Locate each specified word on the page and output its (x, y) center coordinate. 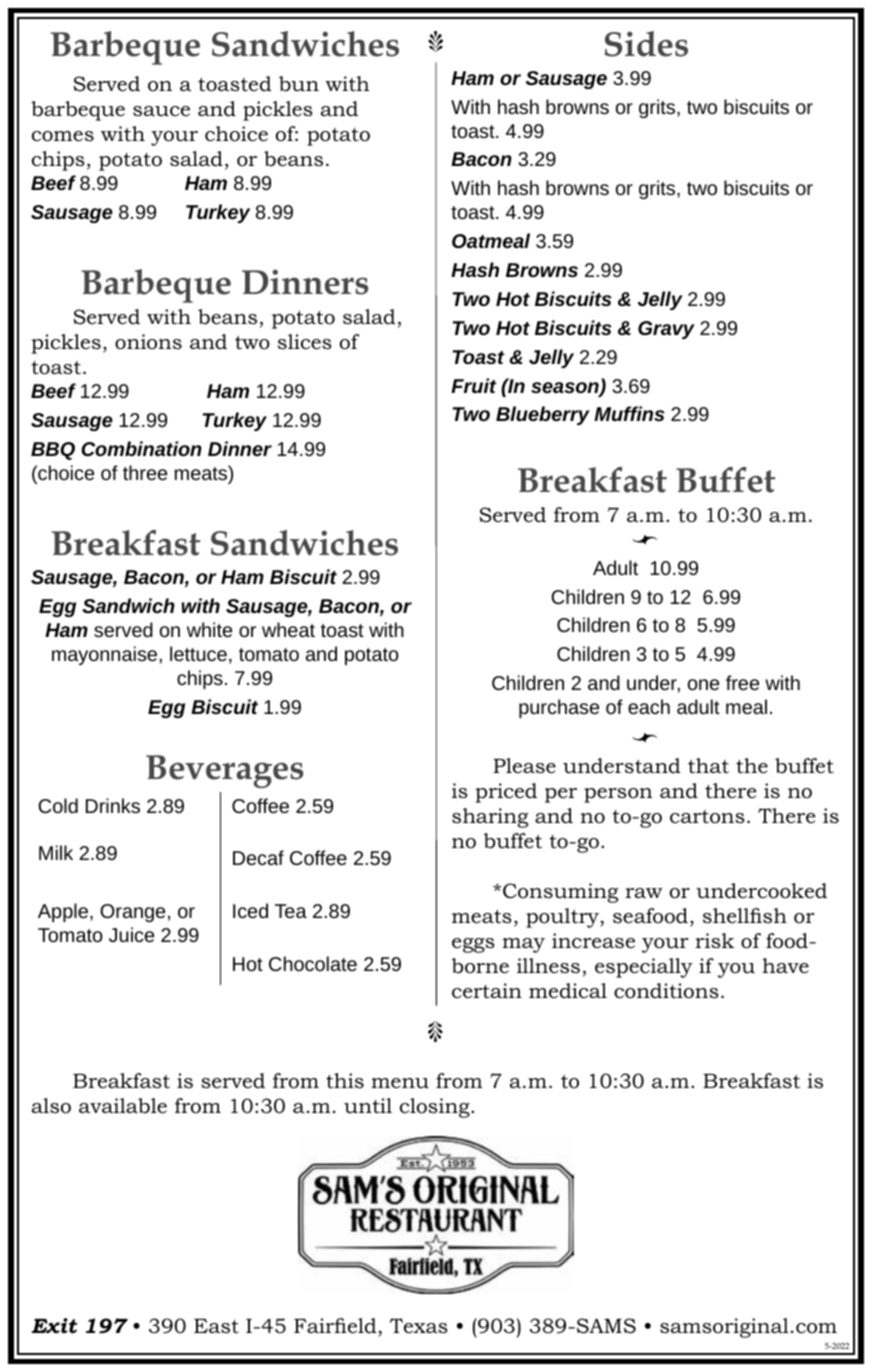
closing (436, 1108)
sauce (161, 111)
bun (299, 84)
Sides (646, 44)
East (216, 1326)
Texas (419, 1326)
